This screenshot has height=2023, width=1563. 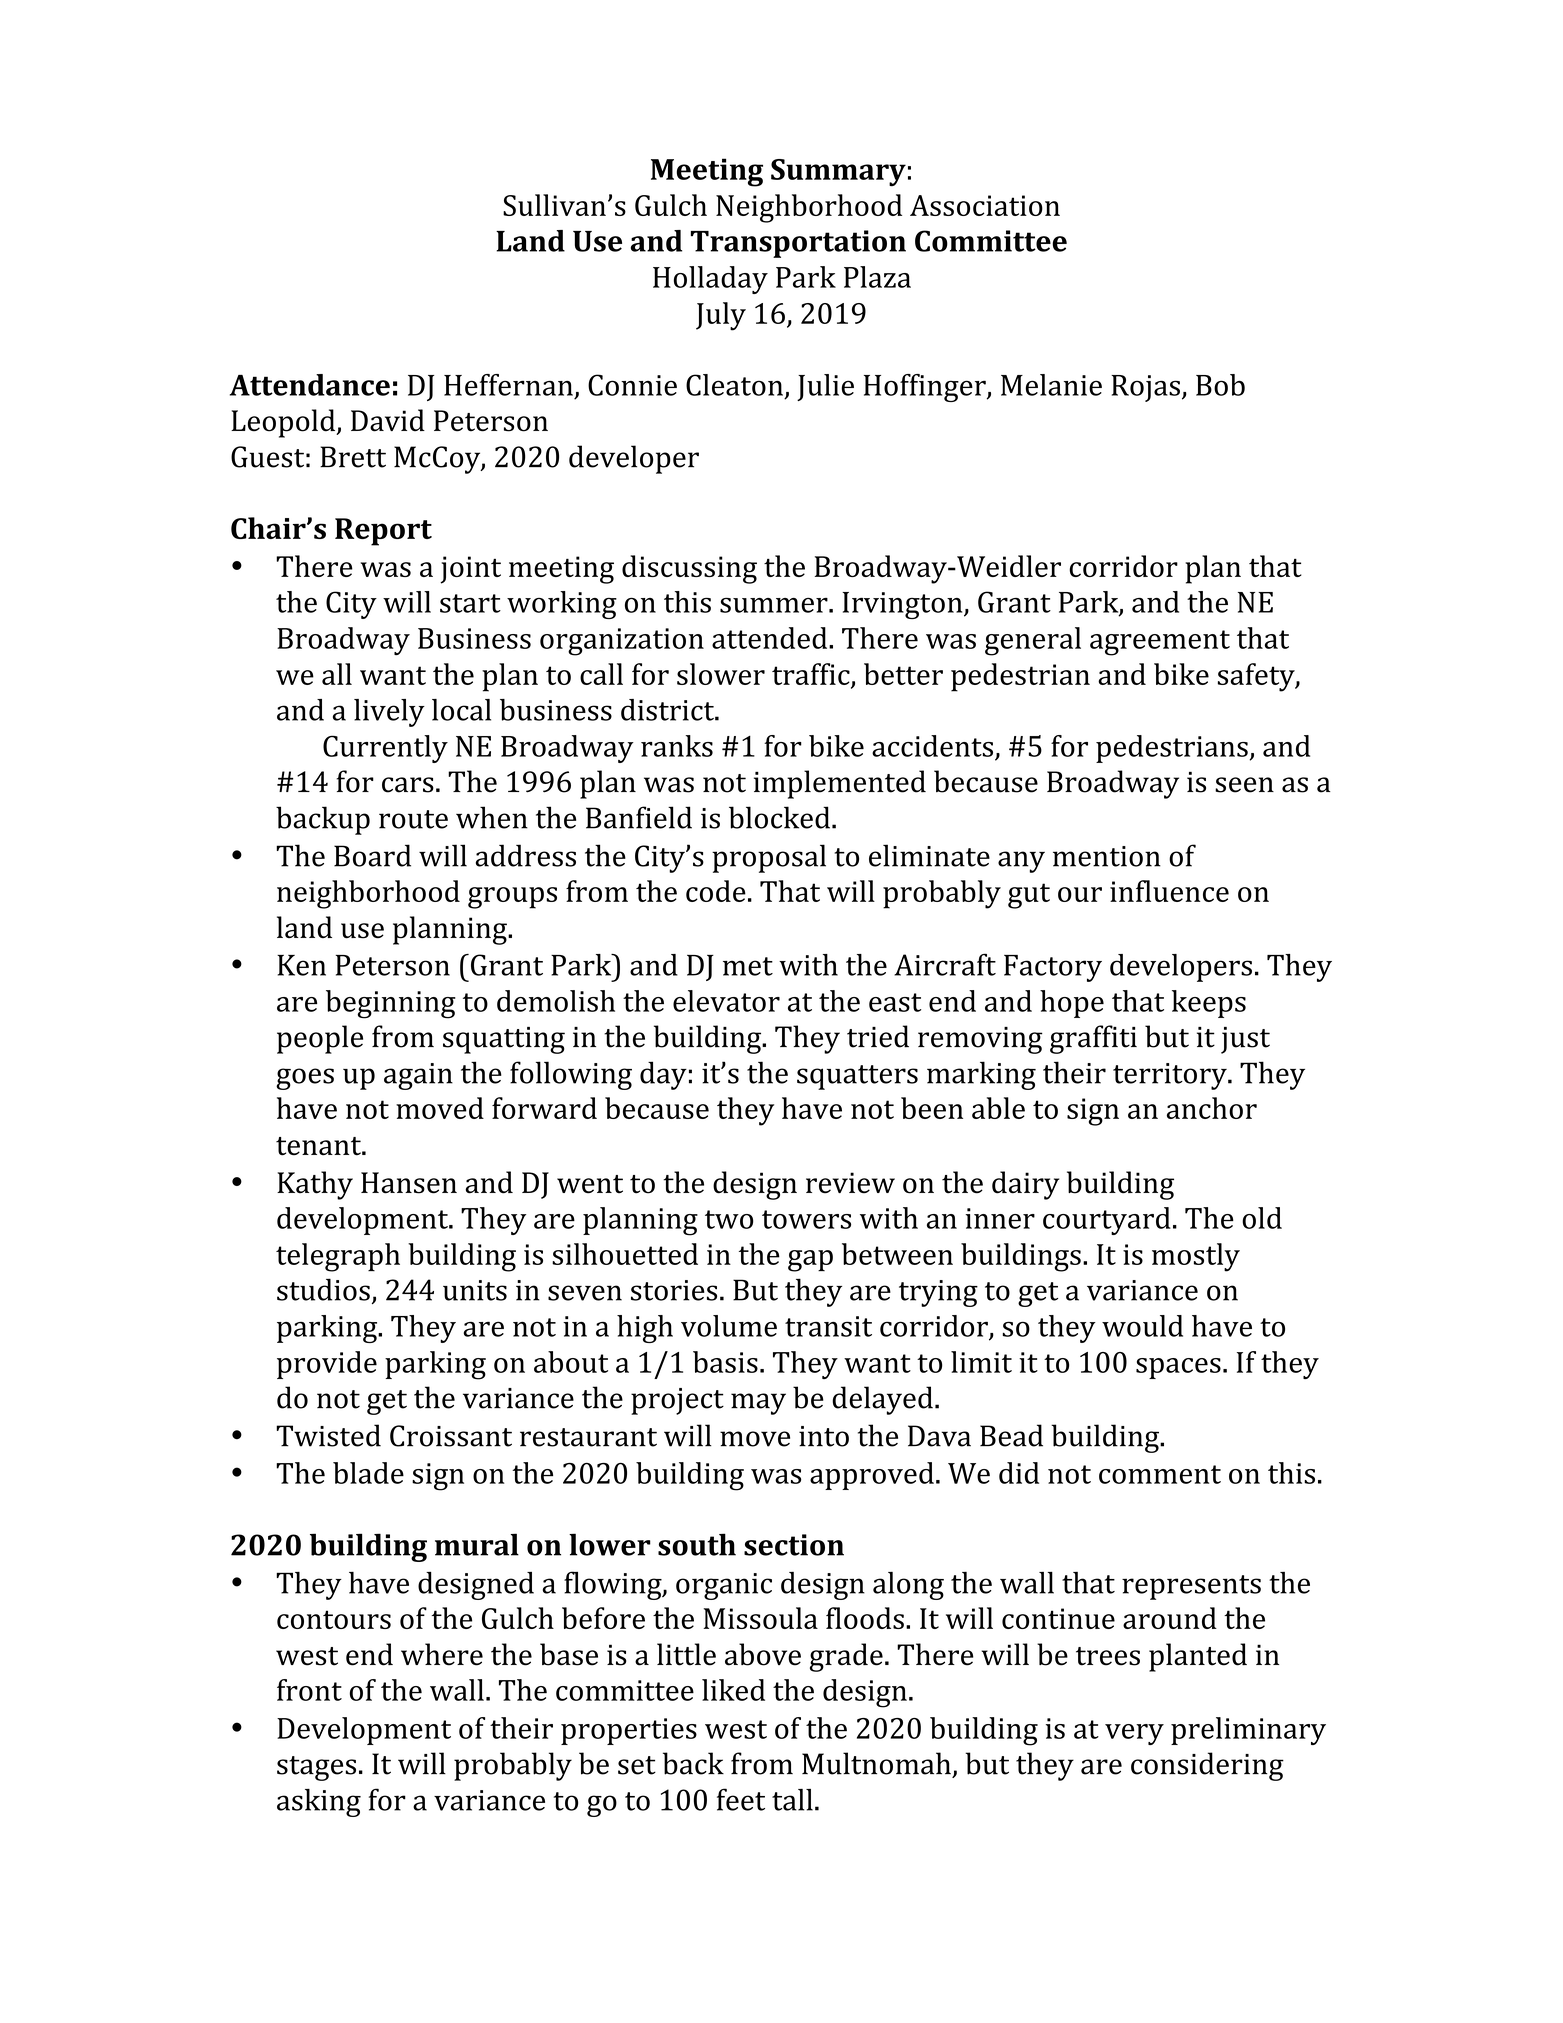 I want to click on Currently, so click(x=385, y=749).
